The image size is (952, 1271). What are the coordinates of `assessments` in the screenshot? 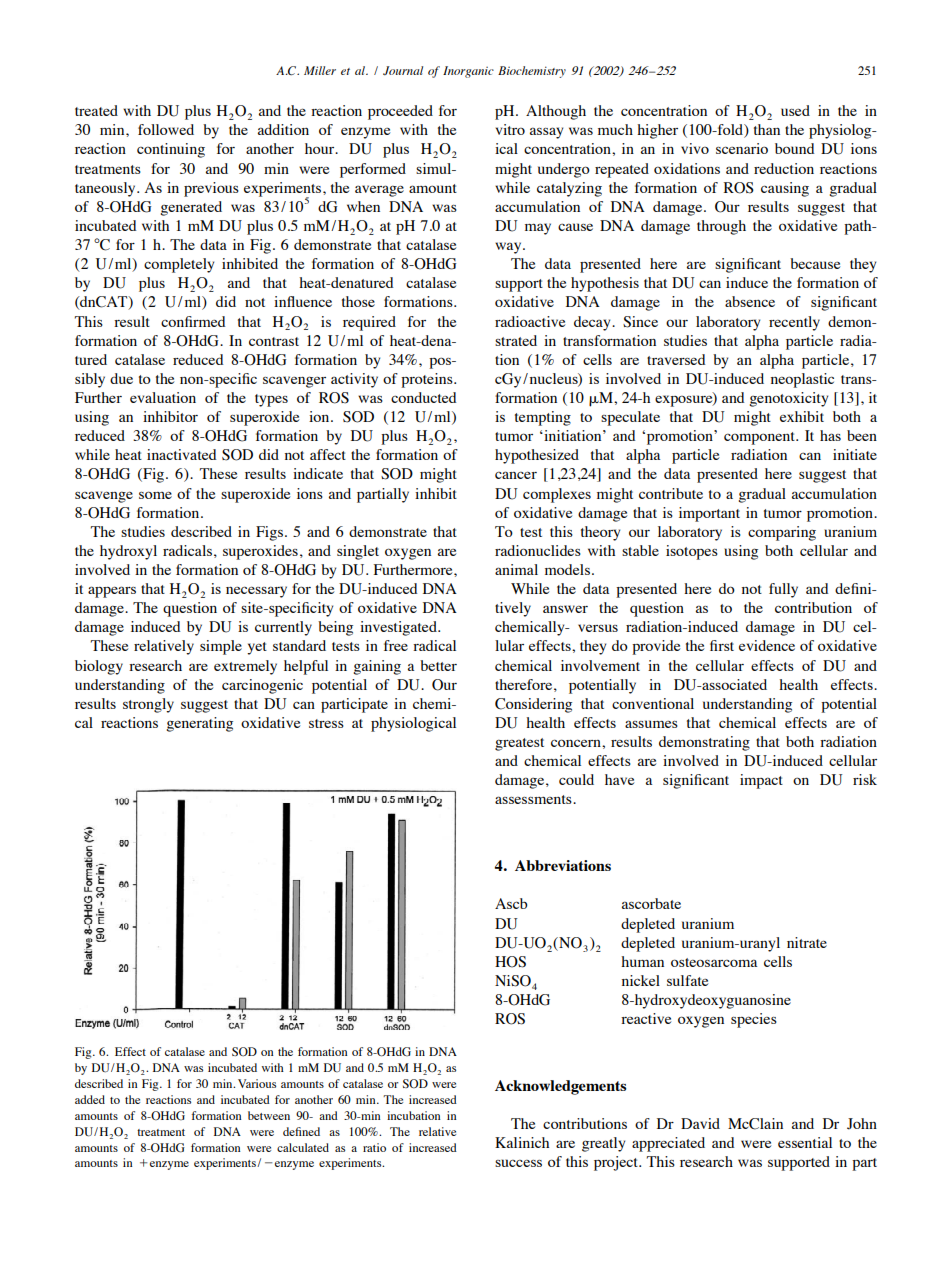 It's located at (534, 799).
